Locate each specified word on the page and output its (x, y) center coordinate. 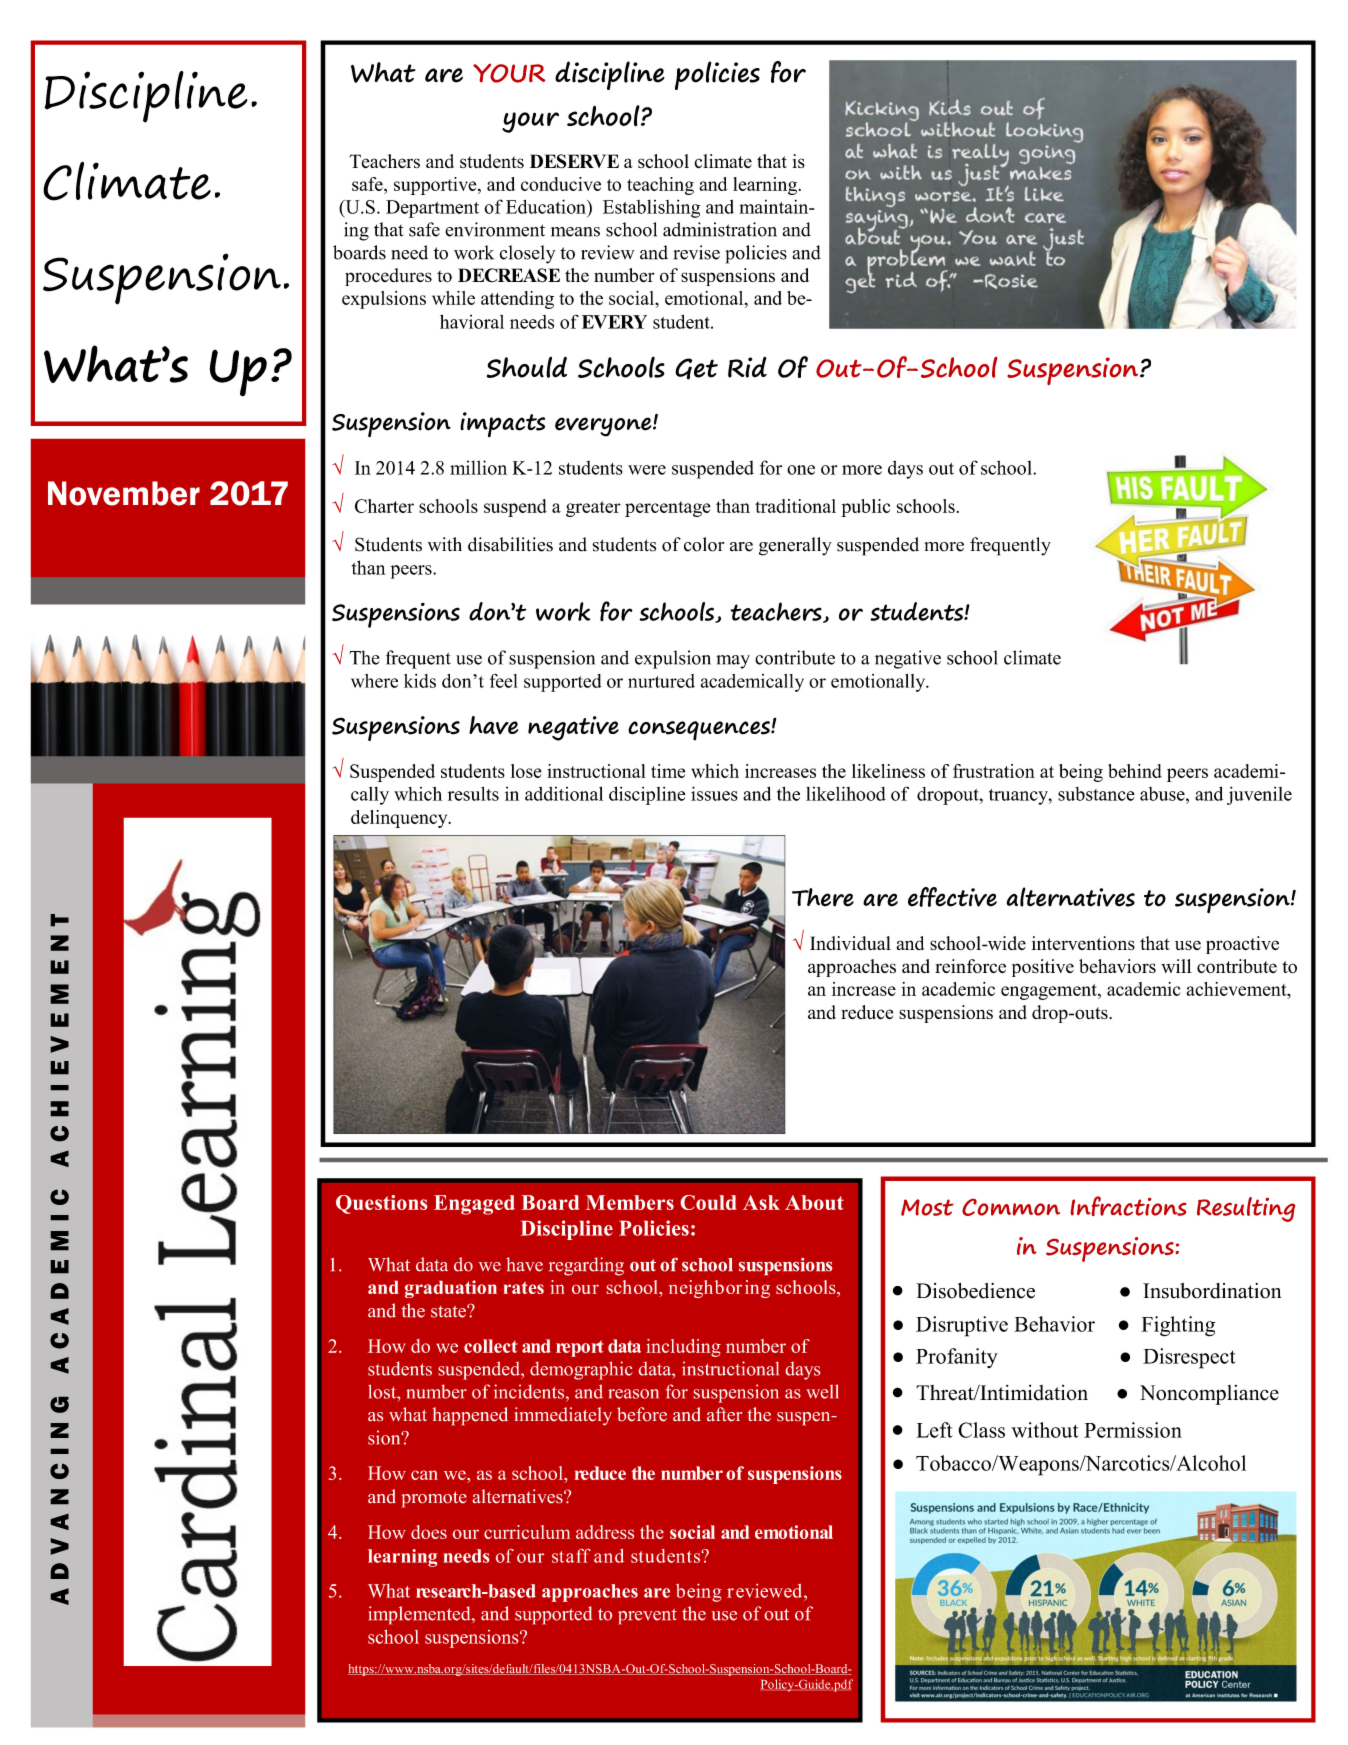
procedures (388, 277)
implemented (421, 1615)
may (733, 662)
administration (720, 229)
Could (708, 1202)
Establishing (651, 209)
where (374, 681)
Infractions (1129, 1206)
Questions (381, 1204)
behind (1135, 771)
